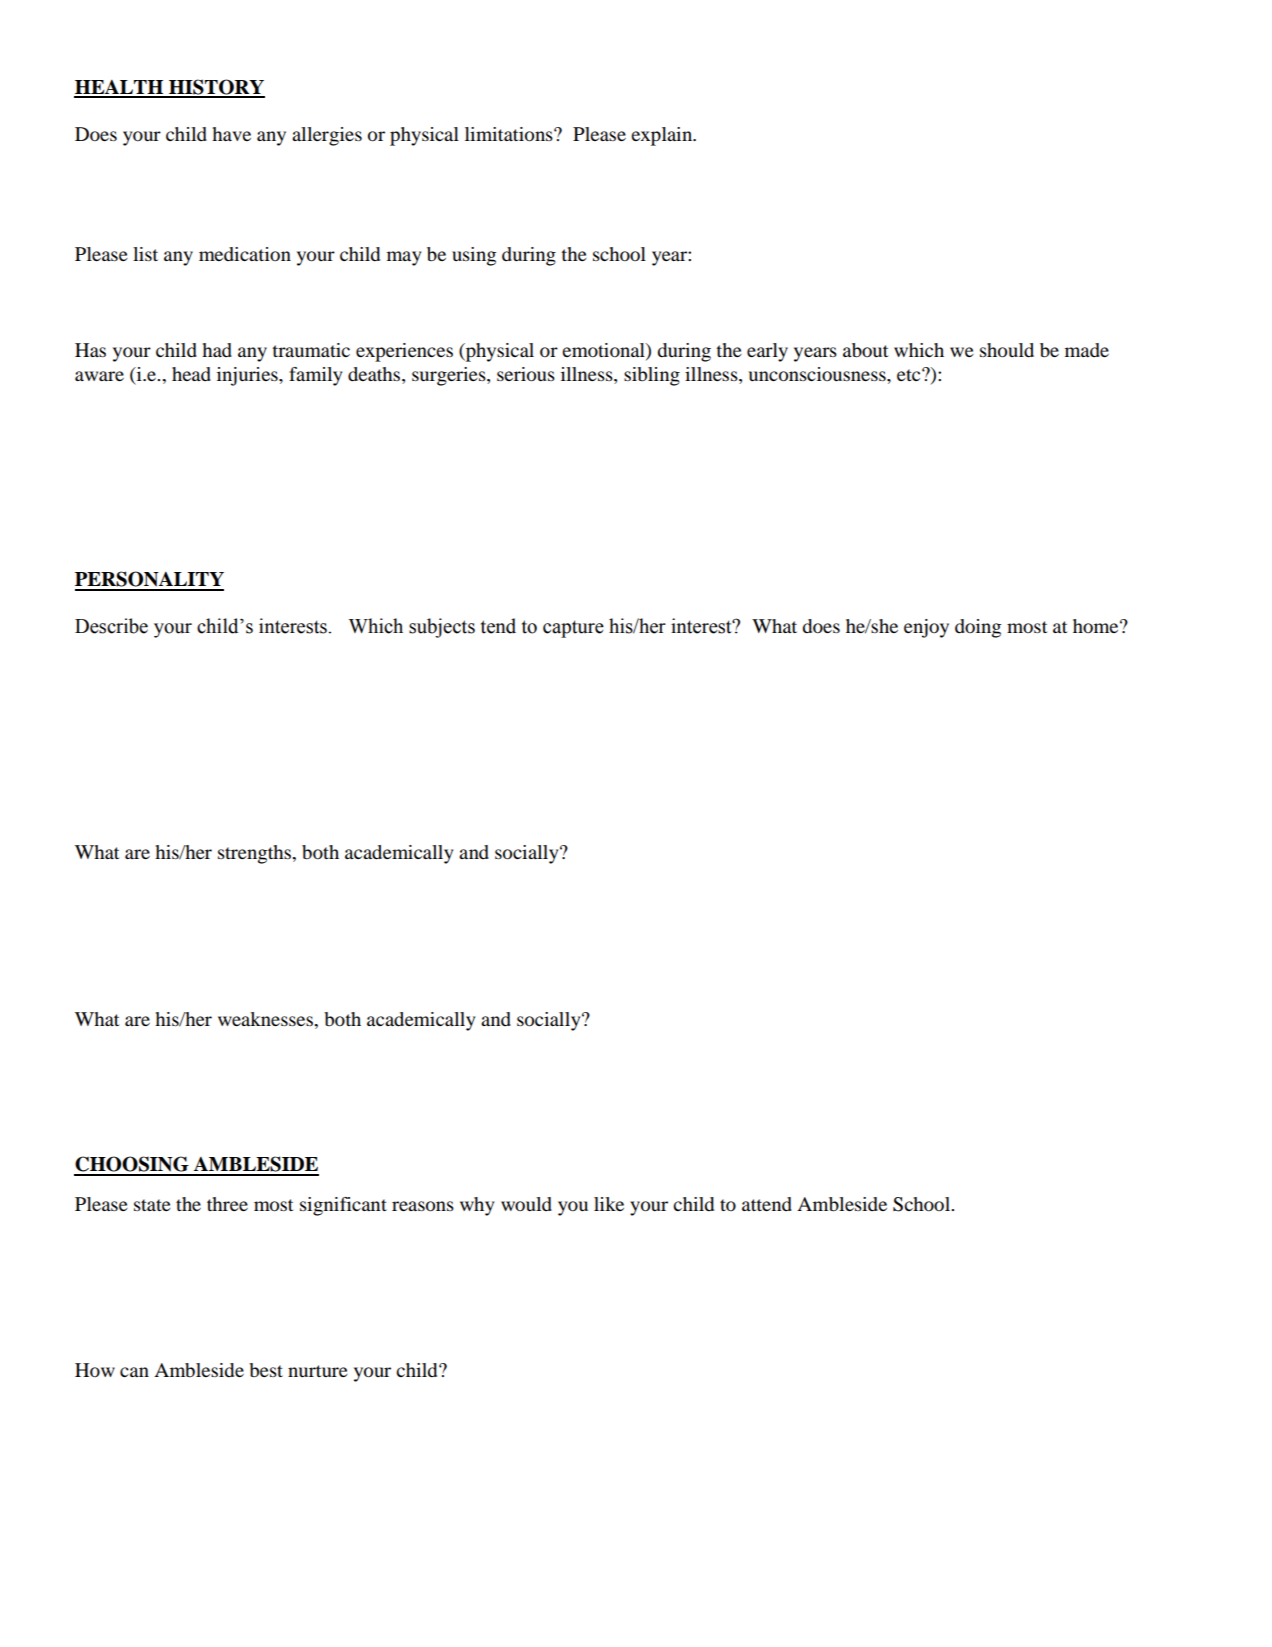 This page has width=1272, height=1647. I want to click on have, so click(231, 134).
